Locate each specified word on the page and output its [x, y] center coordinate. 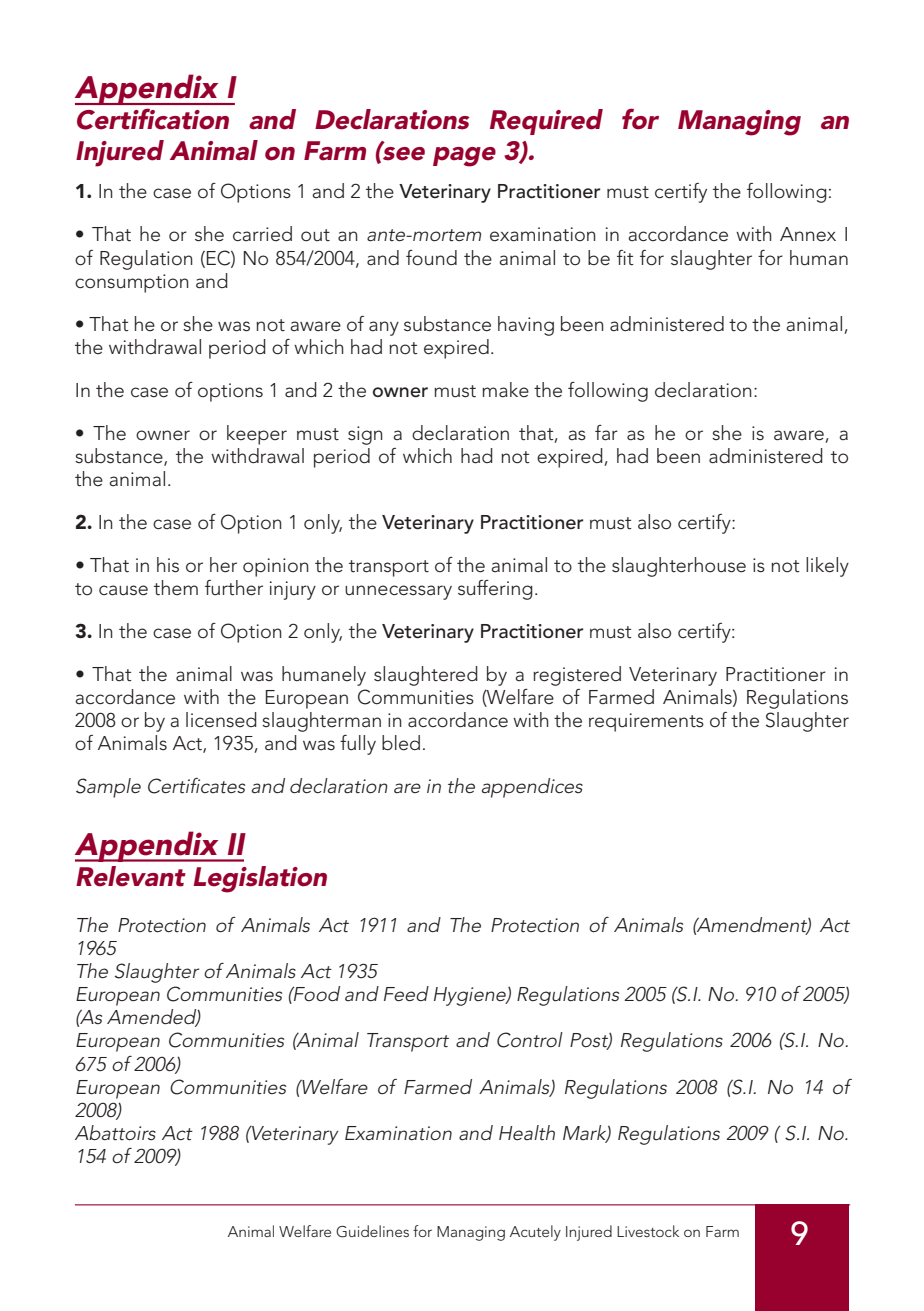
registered [577, 676]
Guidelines [372, 1231]
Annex [808, 234]
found [431, 258]
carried [262, 234]
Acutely [535, 1233]
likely [827, 567]
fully [358, 745]
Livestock [648, 1231]
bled [401, 743]
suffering [495, 590]
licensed [221, 720]
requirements [646, 722]
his [168, 565]
